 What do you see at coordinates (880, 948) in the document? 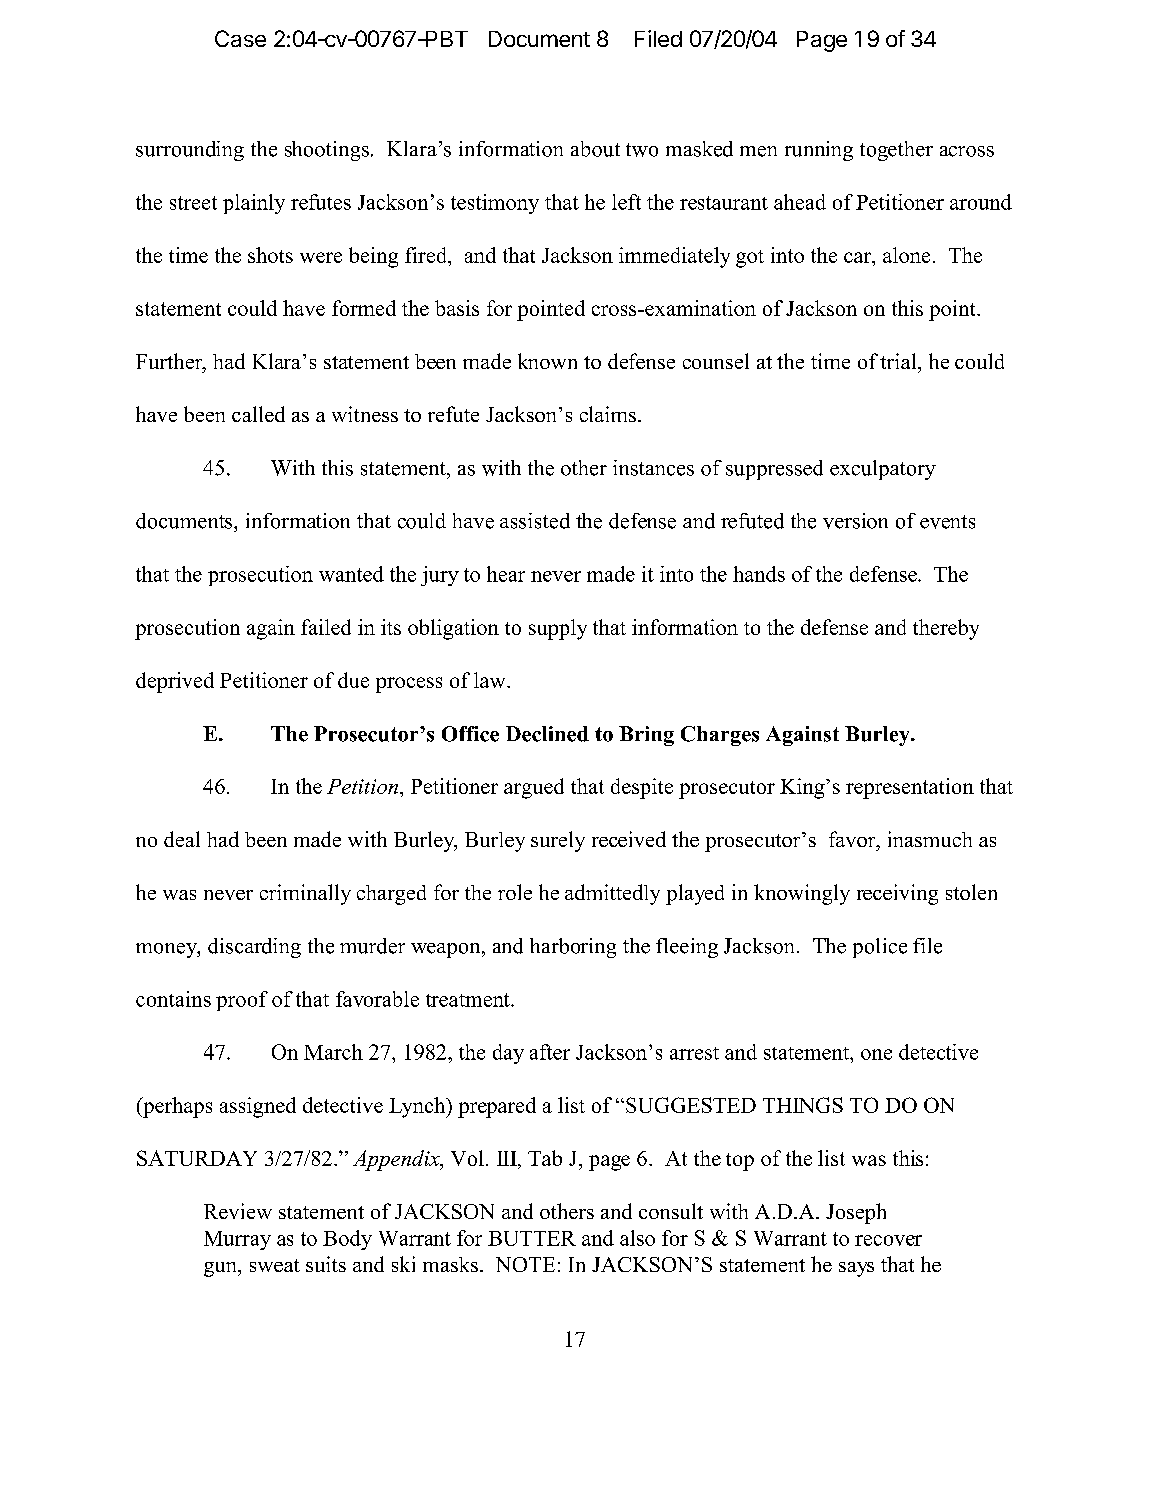
I see `police` at bounding box center [880, 948].
